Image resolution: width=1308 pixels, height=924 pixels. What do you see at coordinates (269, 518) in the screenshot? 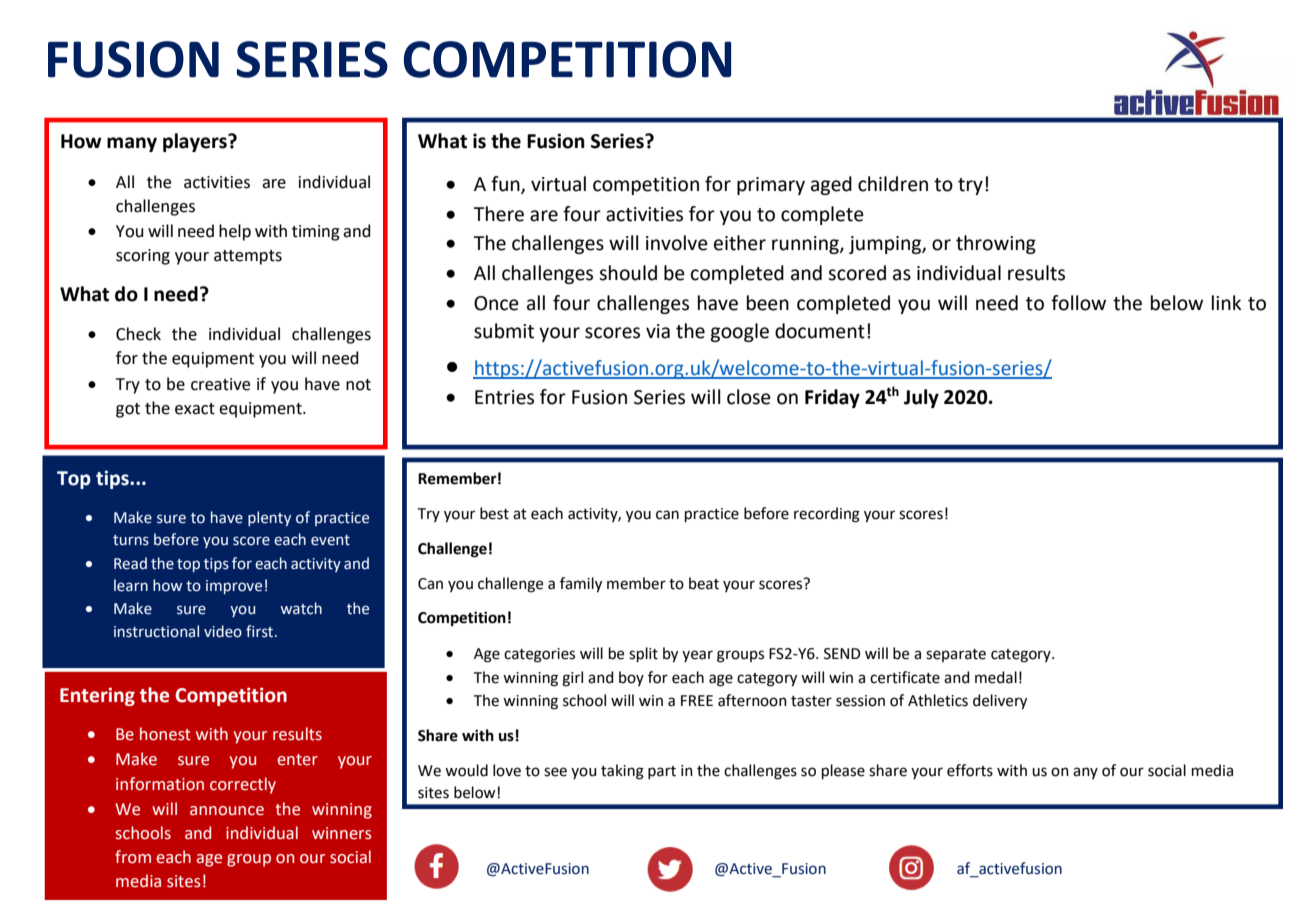
I see `plenty` at bounding box center [269, 518].
